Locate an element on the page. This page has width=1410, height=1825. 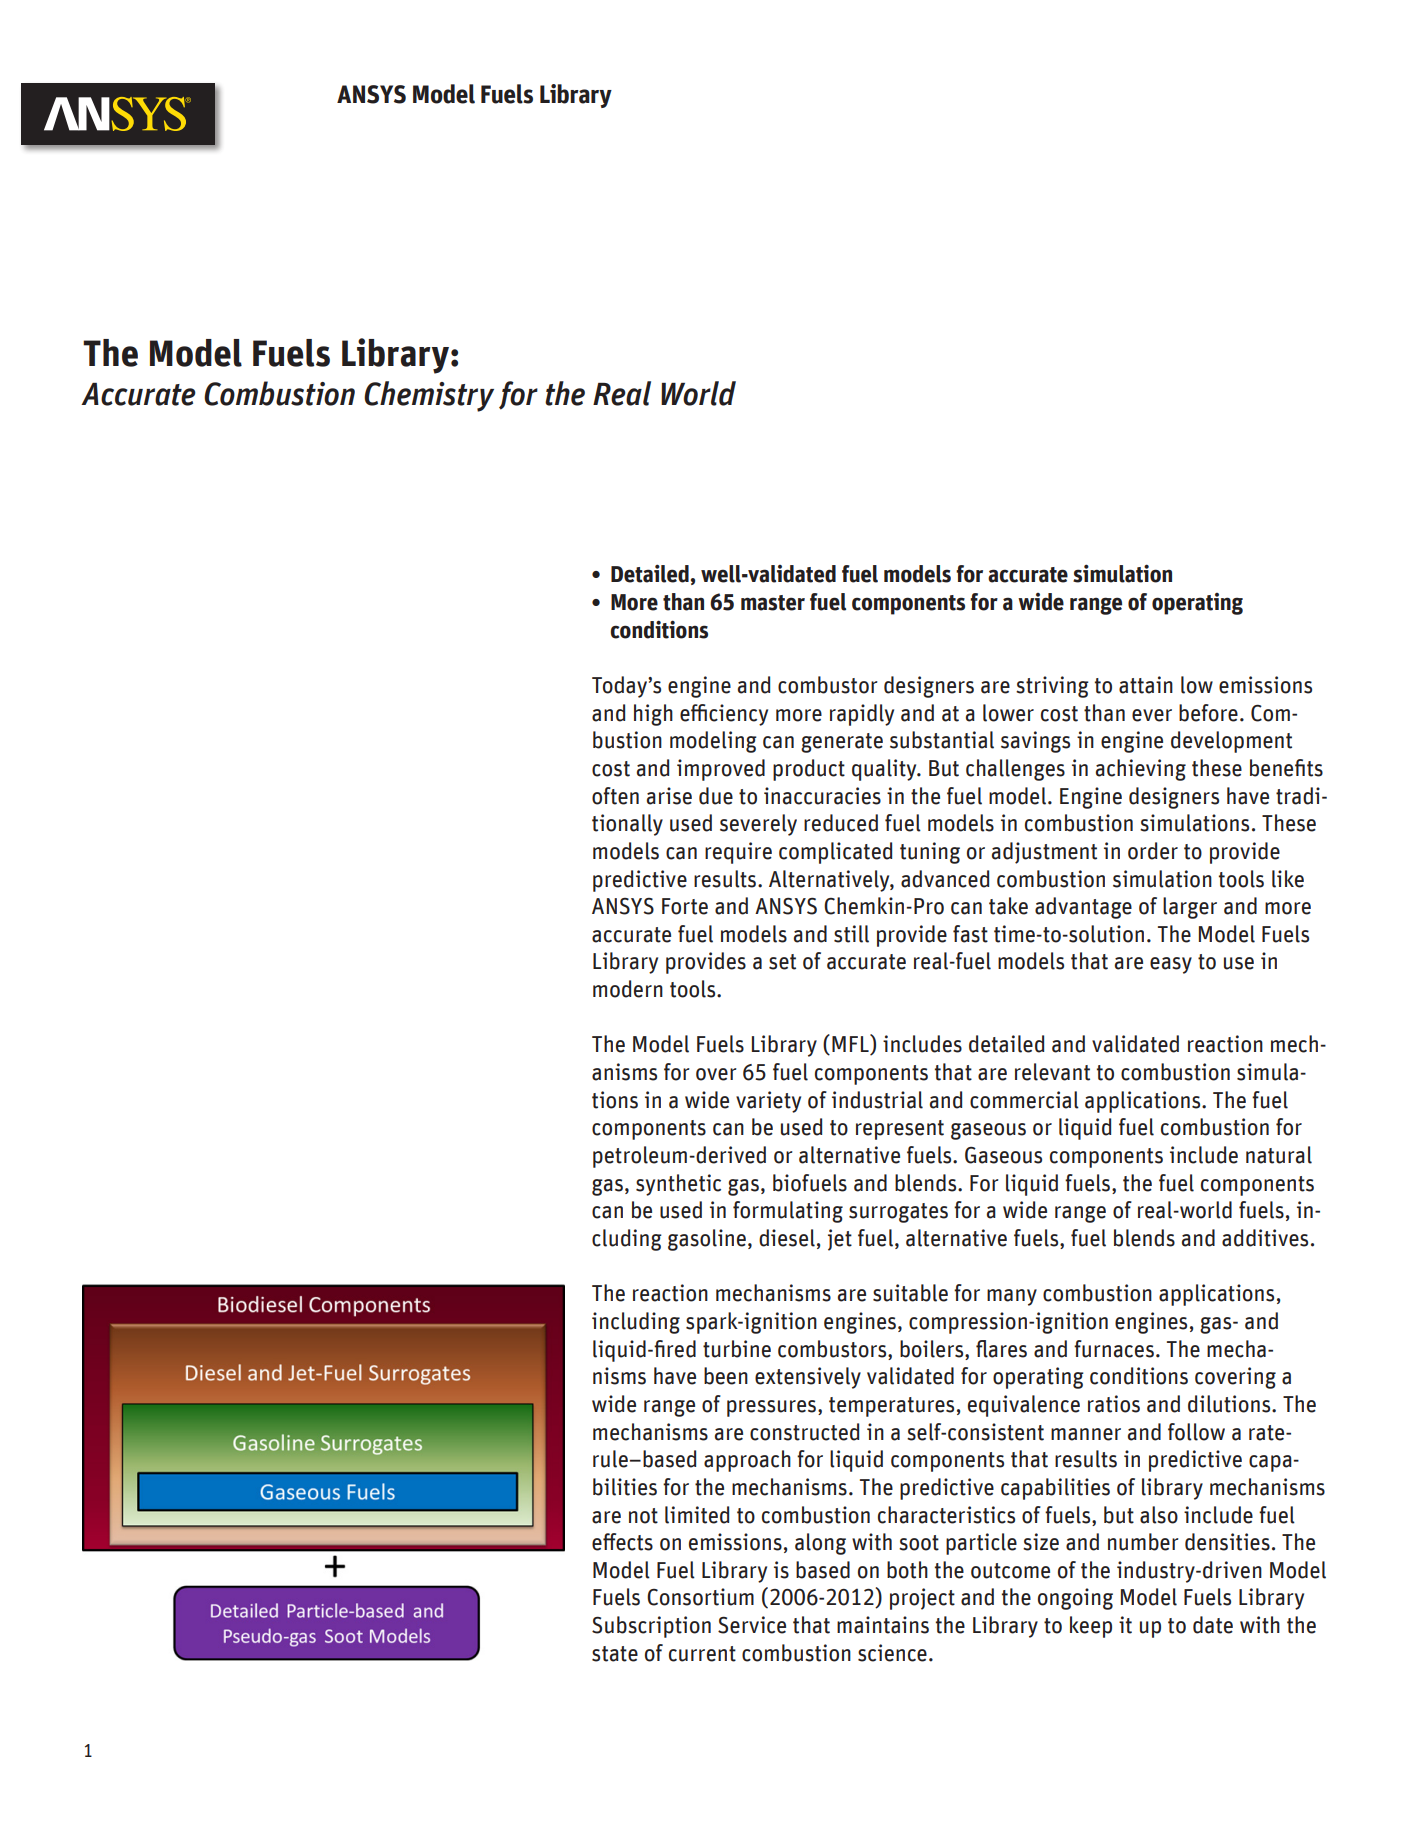
master is located at coordinates (773, 603).
